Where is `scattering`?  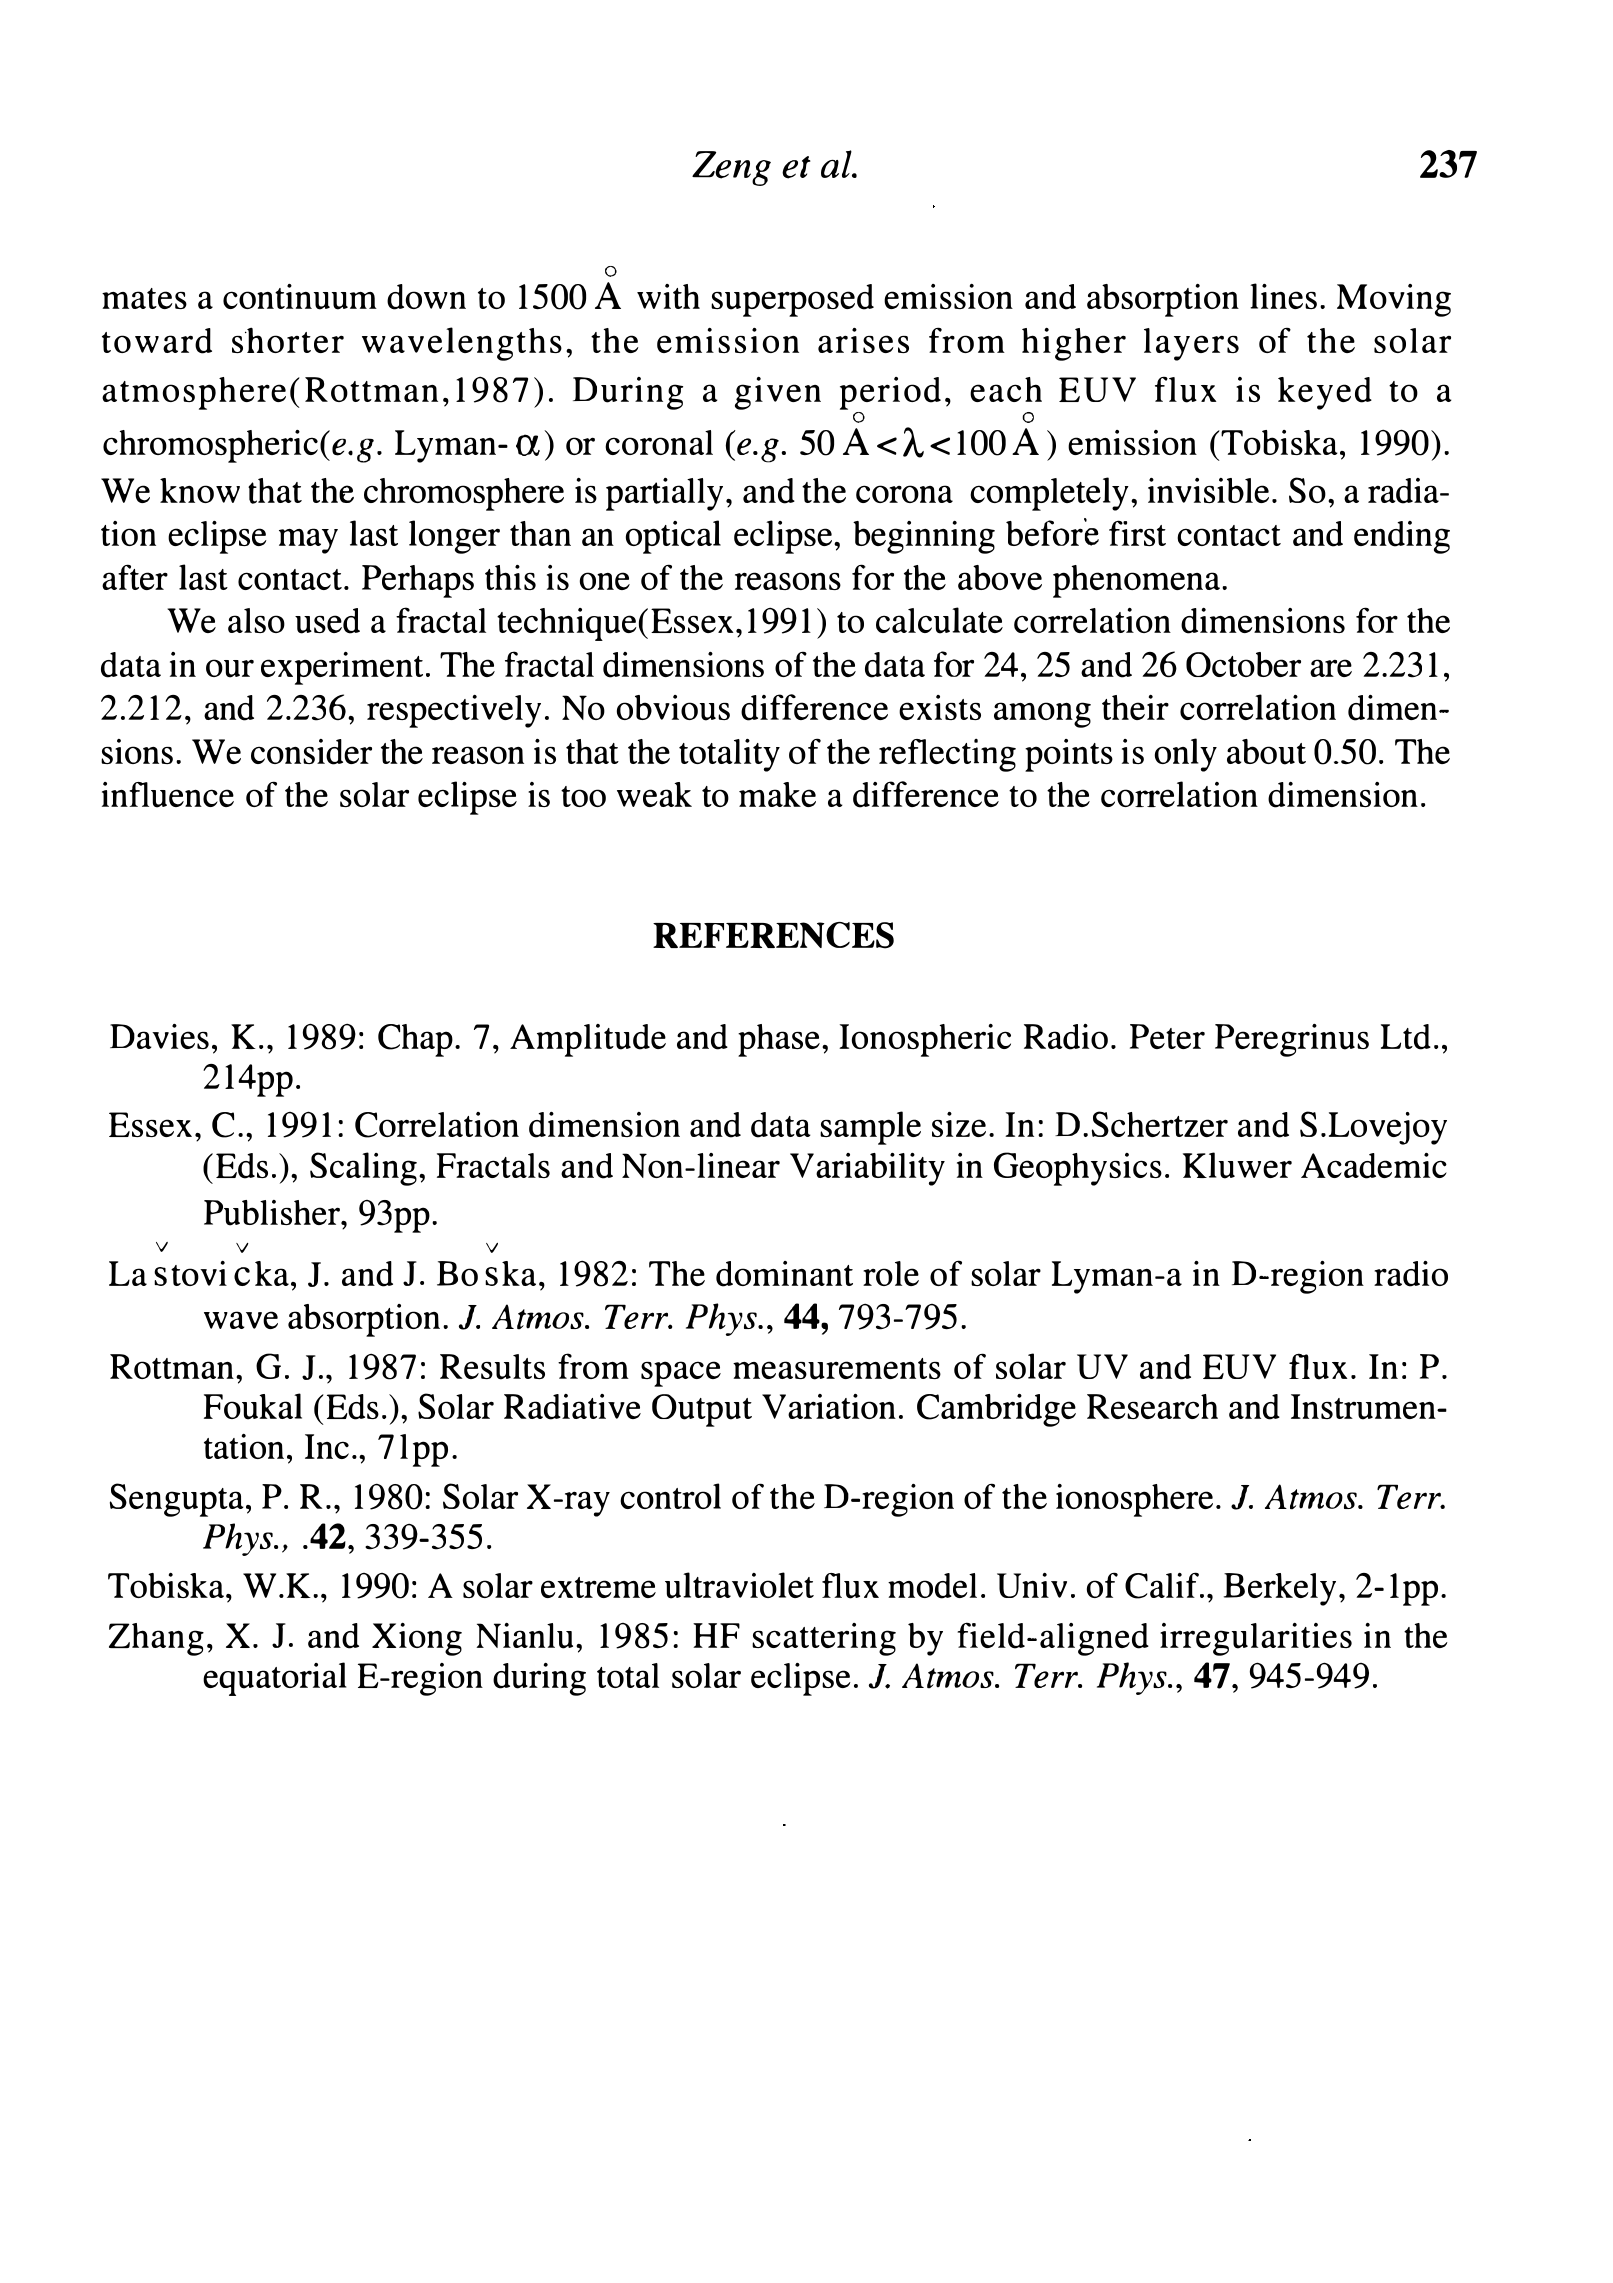 scattering is located at coordinates (824, 1639).
